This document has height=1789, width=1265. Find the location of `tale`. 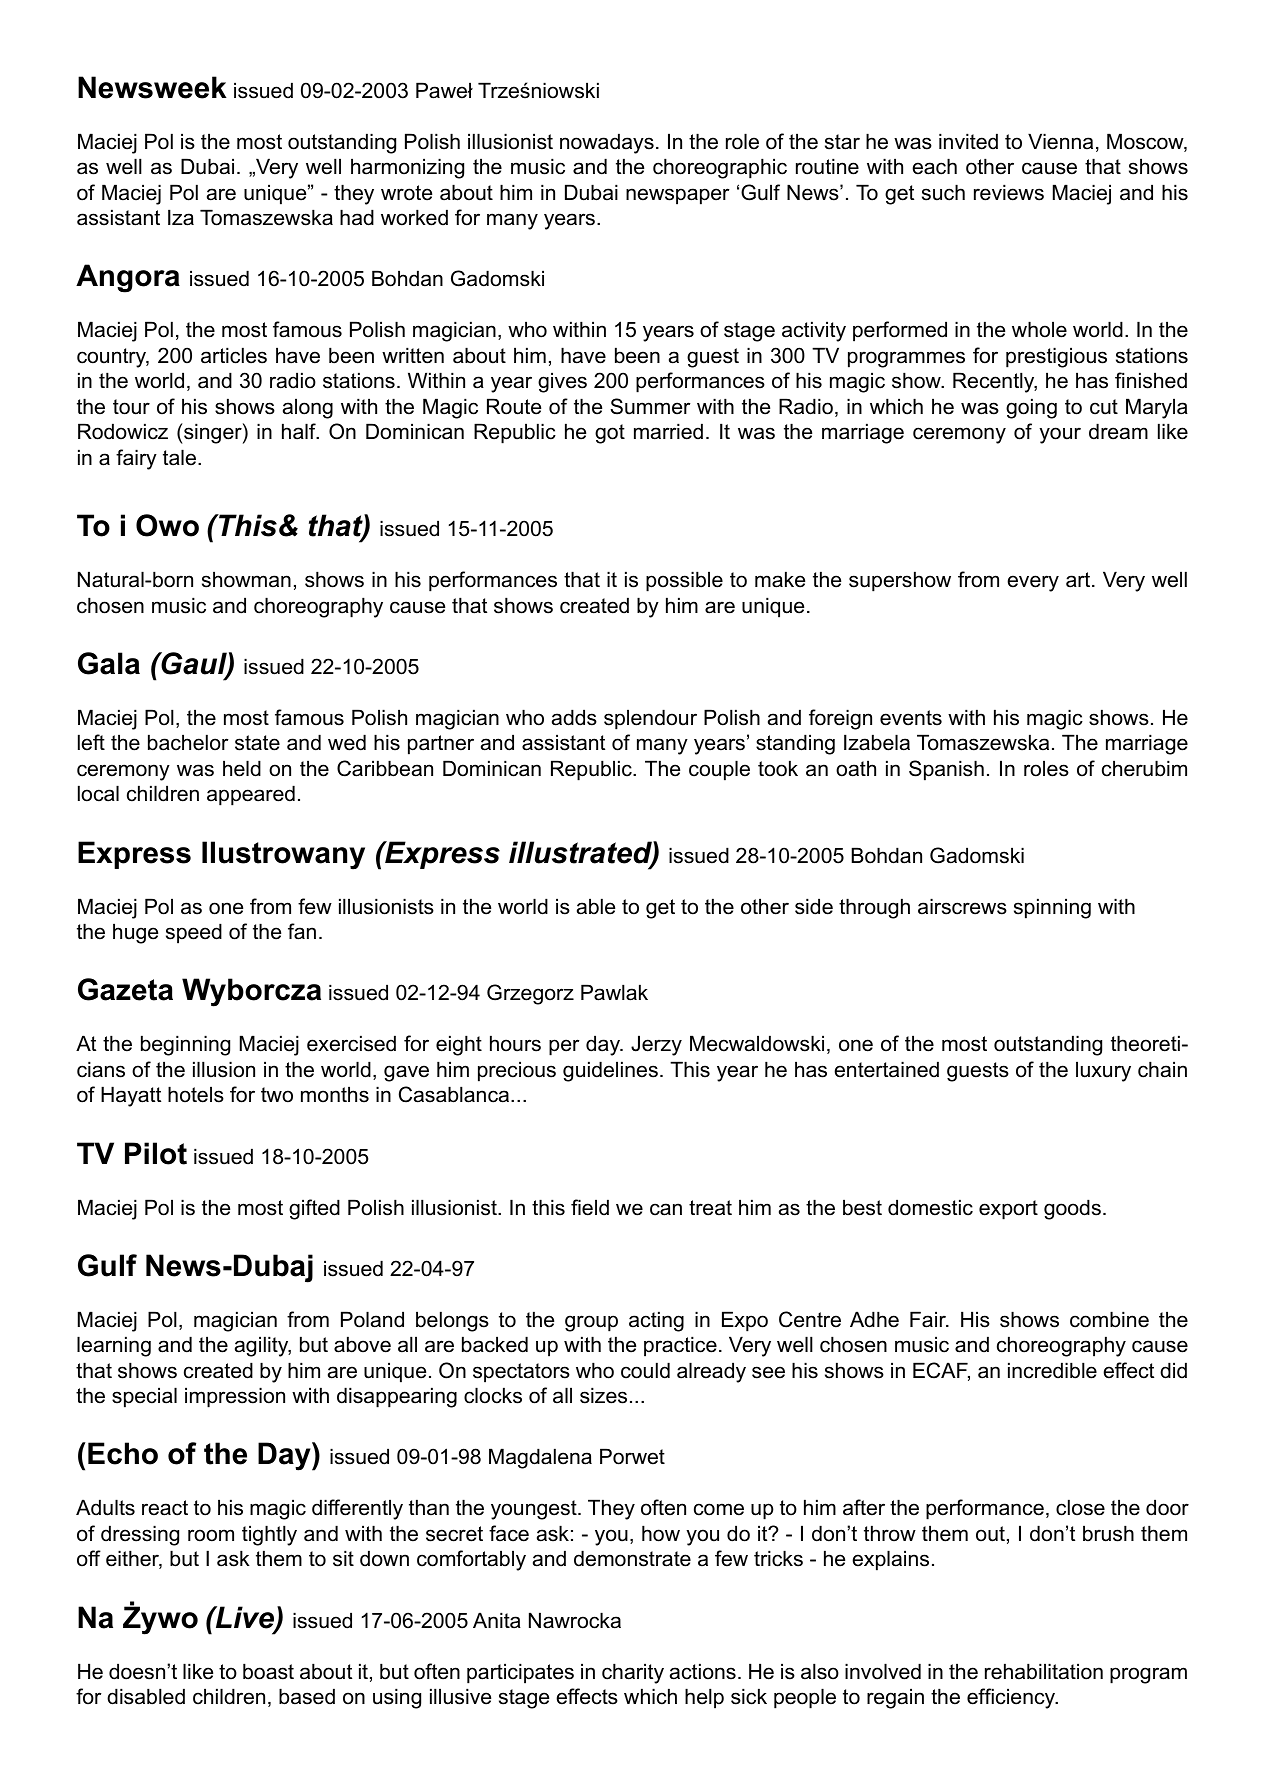

tale is located at coordinates (181, 457).
